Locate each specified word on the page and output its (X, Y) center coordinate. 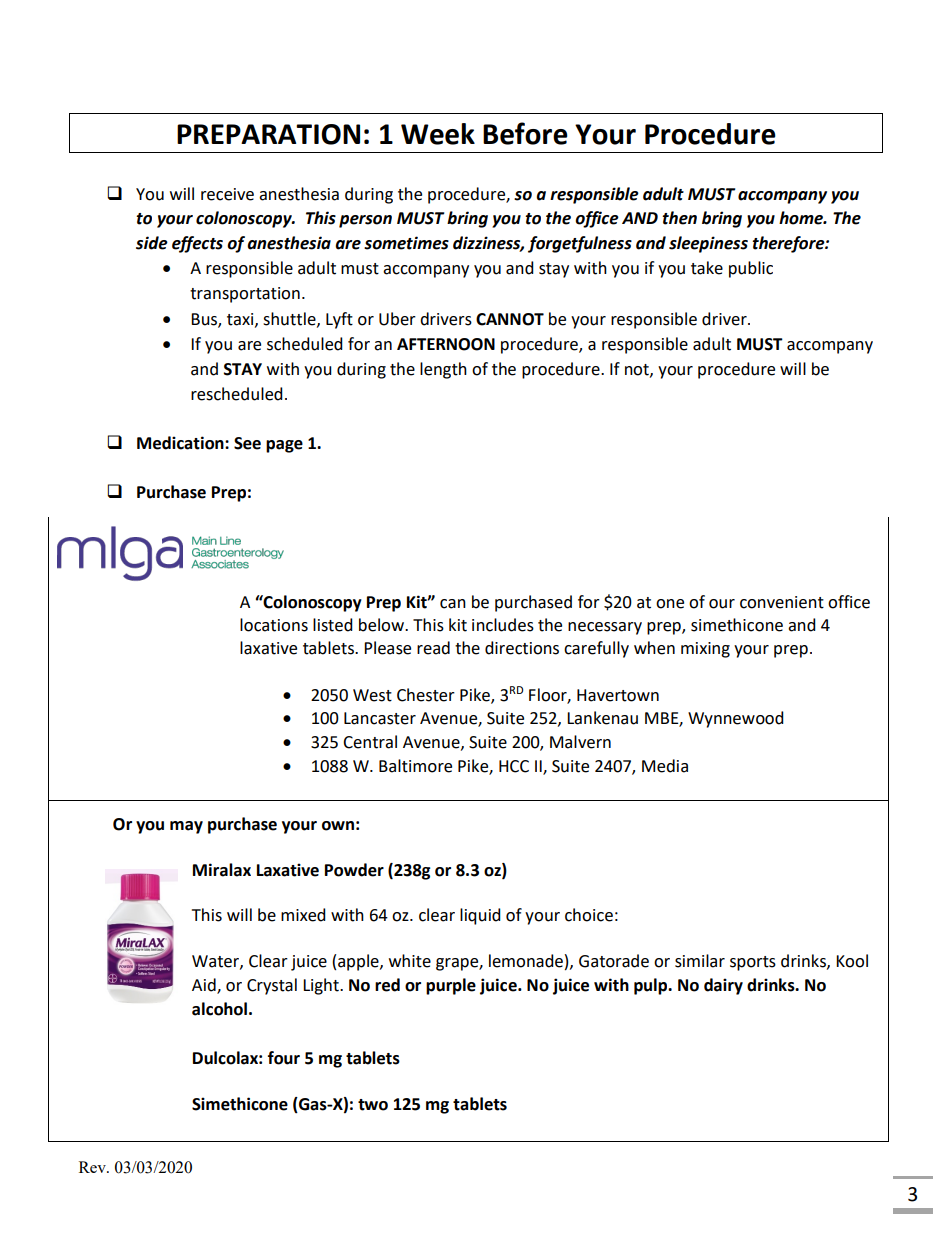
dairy (723, 986)
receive (227, 194)
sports (753, 963)
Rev (93, 1167)
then (679, 218)
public (751, 269)
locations (274, 625)
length (443, 370)
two (373, 1105)
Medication (181, 443)
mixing (705, 650)
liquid (480, 916)
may (186, 827)
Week (438, 134)
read (433, 648)
